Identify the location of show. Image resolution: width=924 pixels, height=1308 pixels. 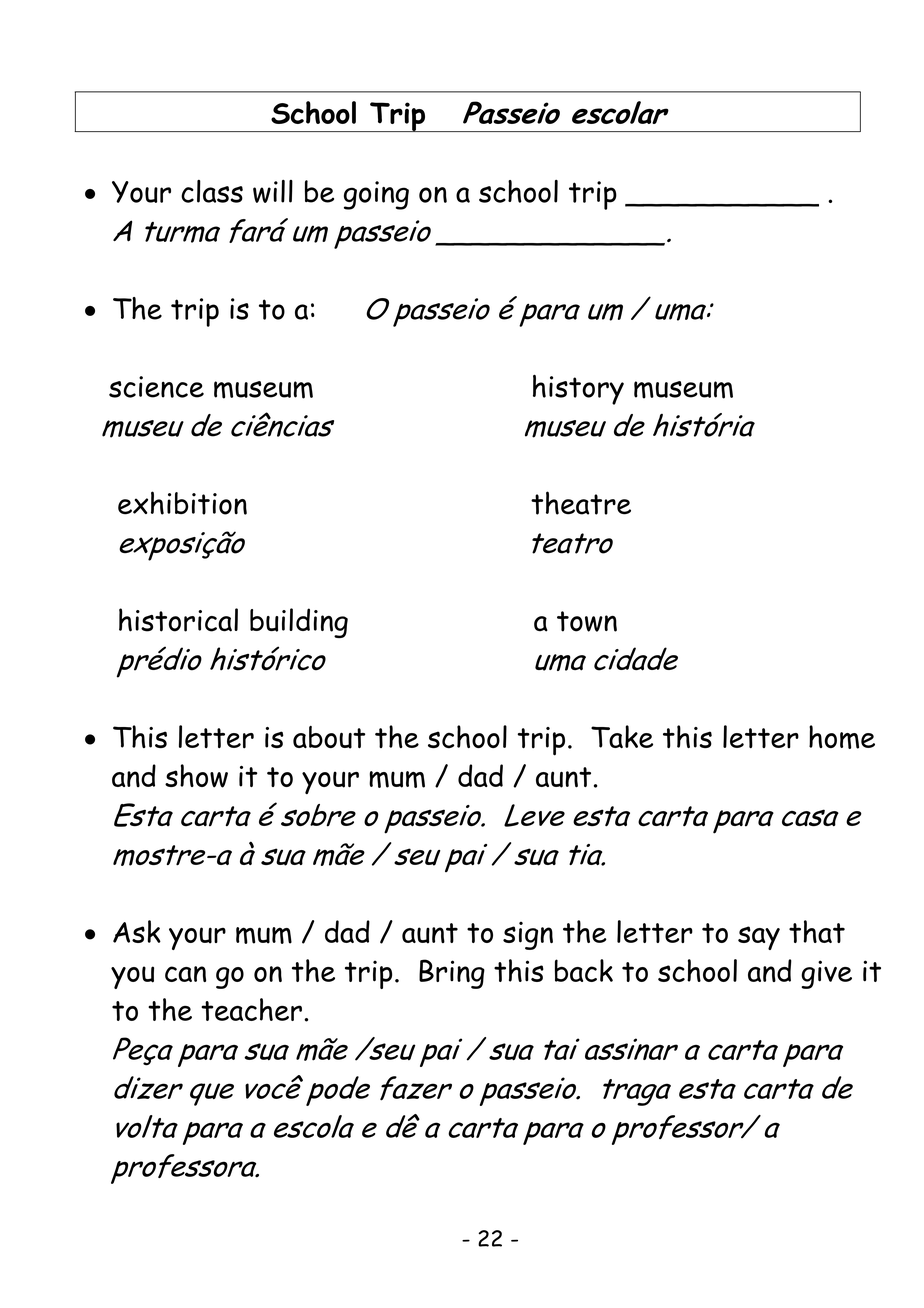
(196, 776).
